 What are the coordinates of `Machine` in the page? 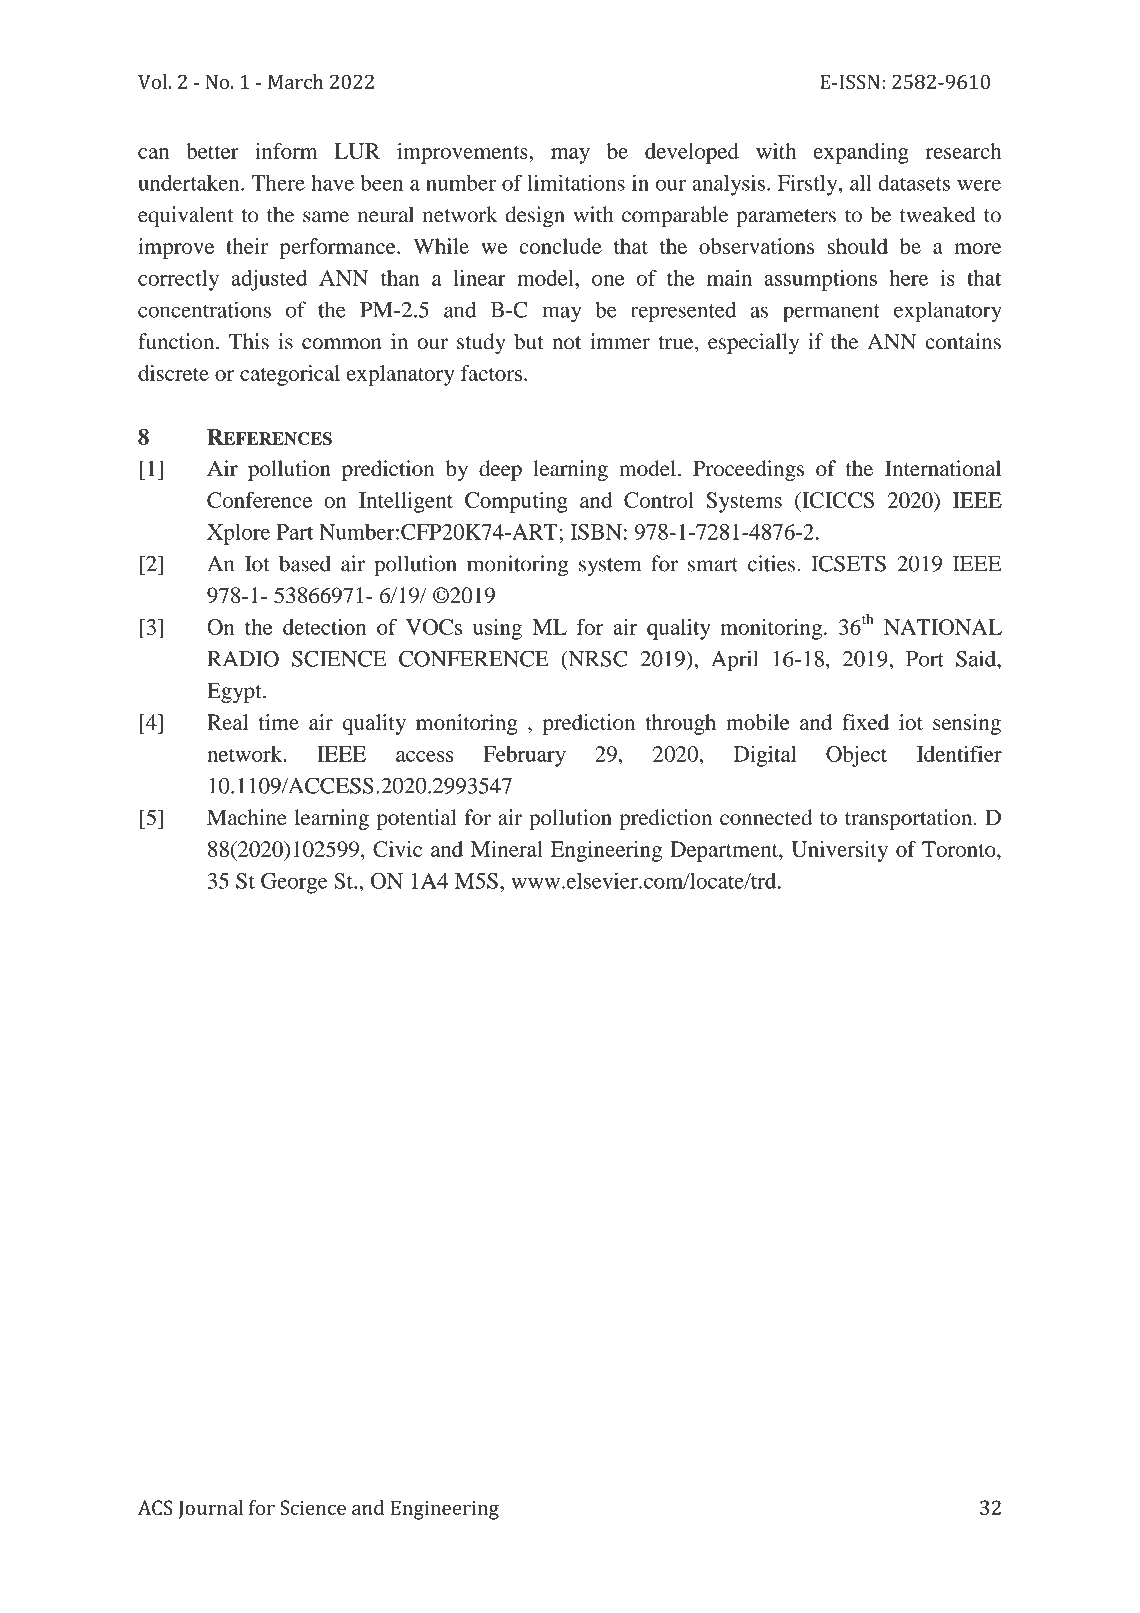 It's located at (247, 817).
